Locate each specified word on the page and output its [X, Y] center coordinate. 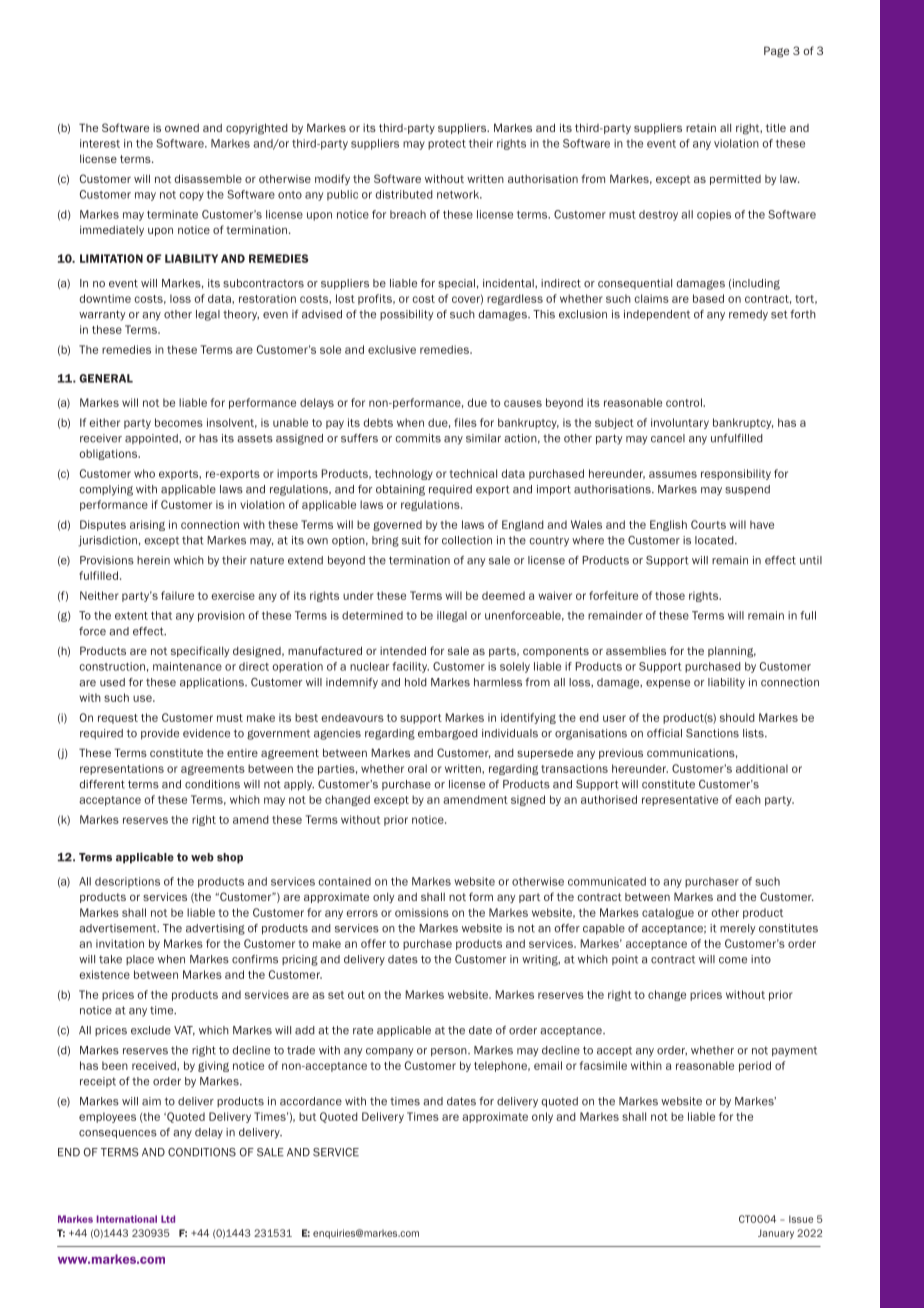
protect [447, 145]
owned [182, 128]
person [450, 1052]
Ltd [168, 1219]
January [776, 1234]
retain [701, 127]
